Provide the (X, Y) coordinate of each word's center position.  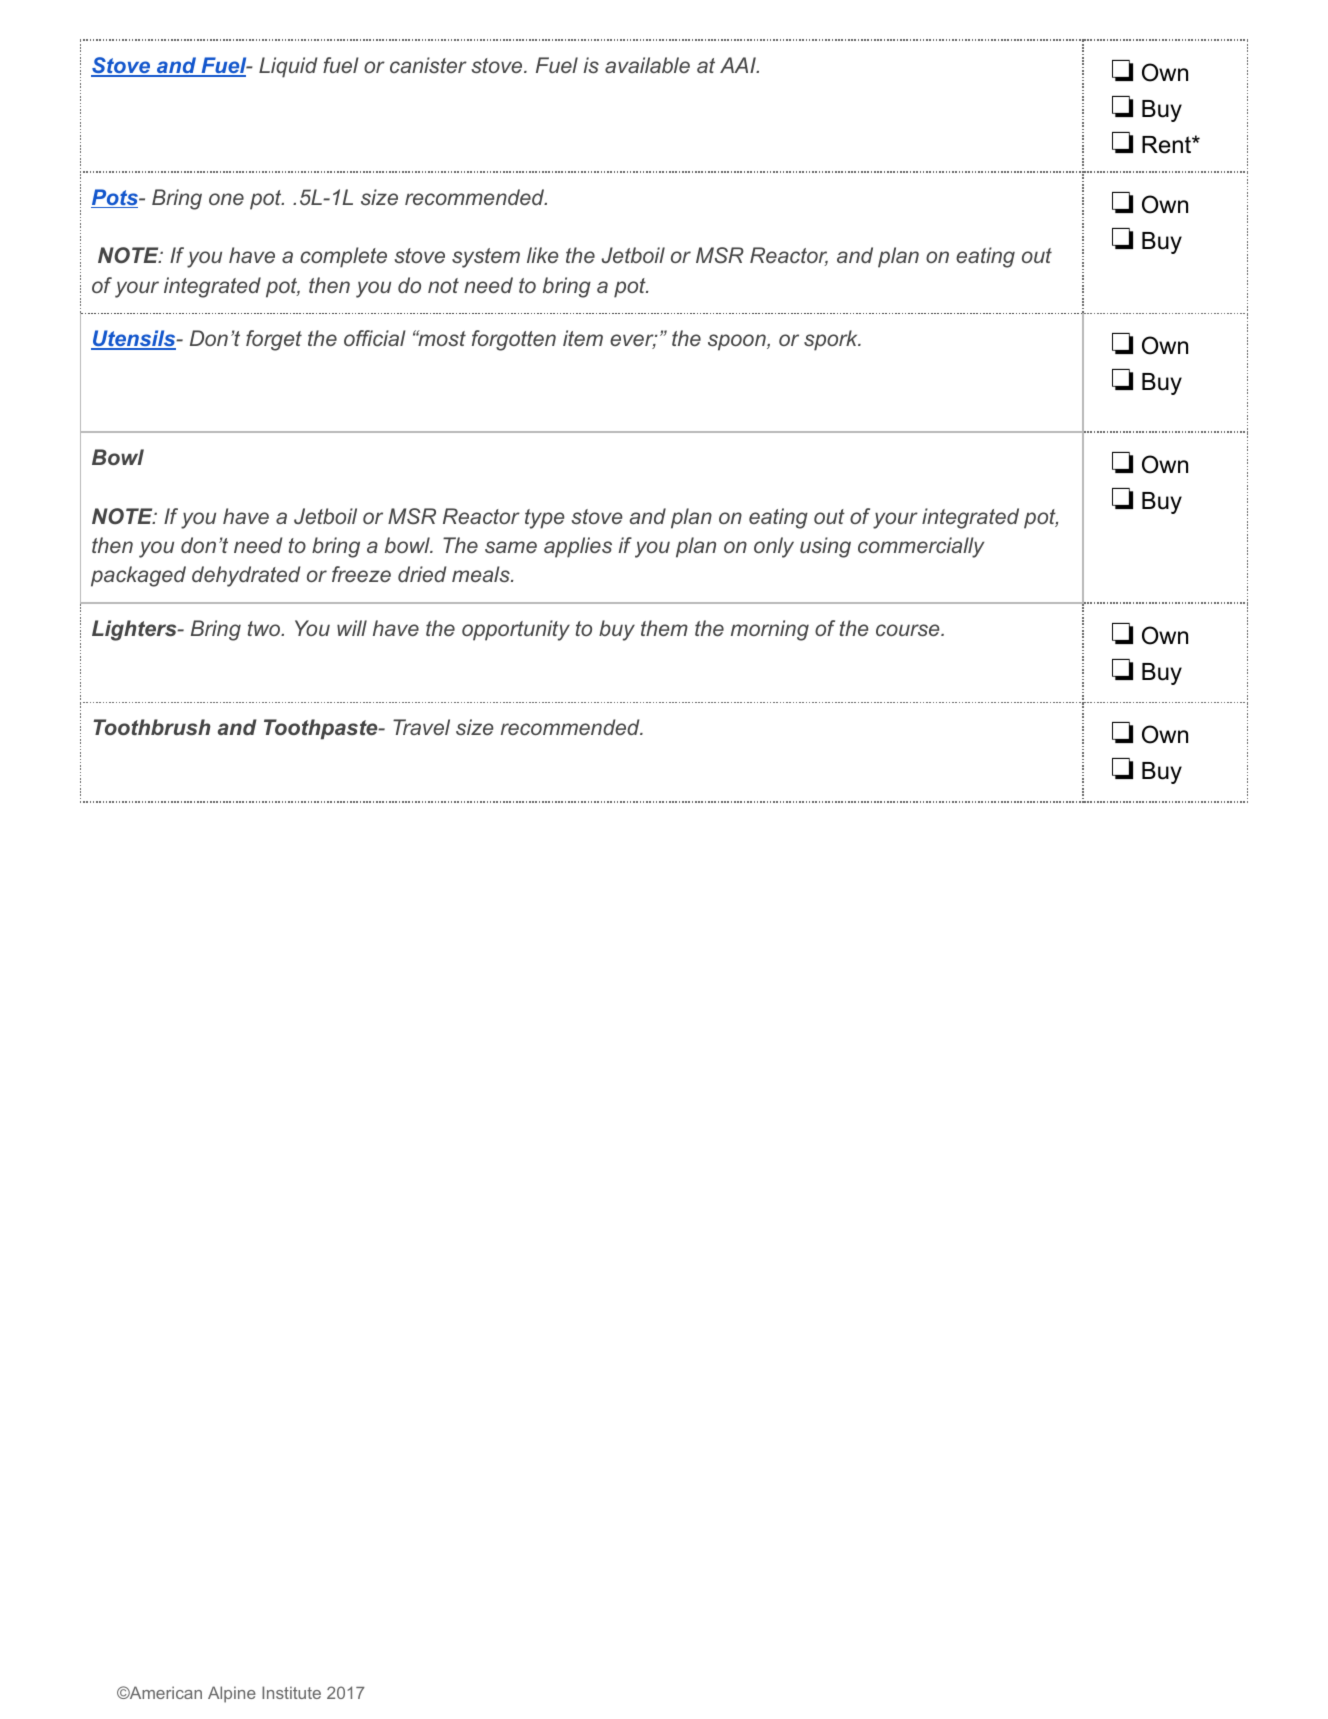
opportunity (516, 630)
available (647, 65)
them (664, 628)
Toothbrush (152, 727)
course (909, 630)
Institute (291, 1692)
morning (770, 630)
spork (832, 340)
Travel (421, 727)
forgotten (514, 340)
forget (274, 340)
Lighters (135, 630)
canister (428, 65)
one (226, 199)
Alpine (232, 1694)
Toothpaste (322, 729)
